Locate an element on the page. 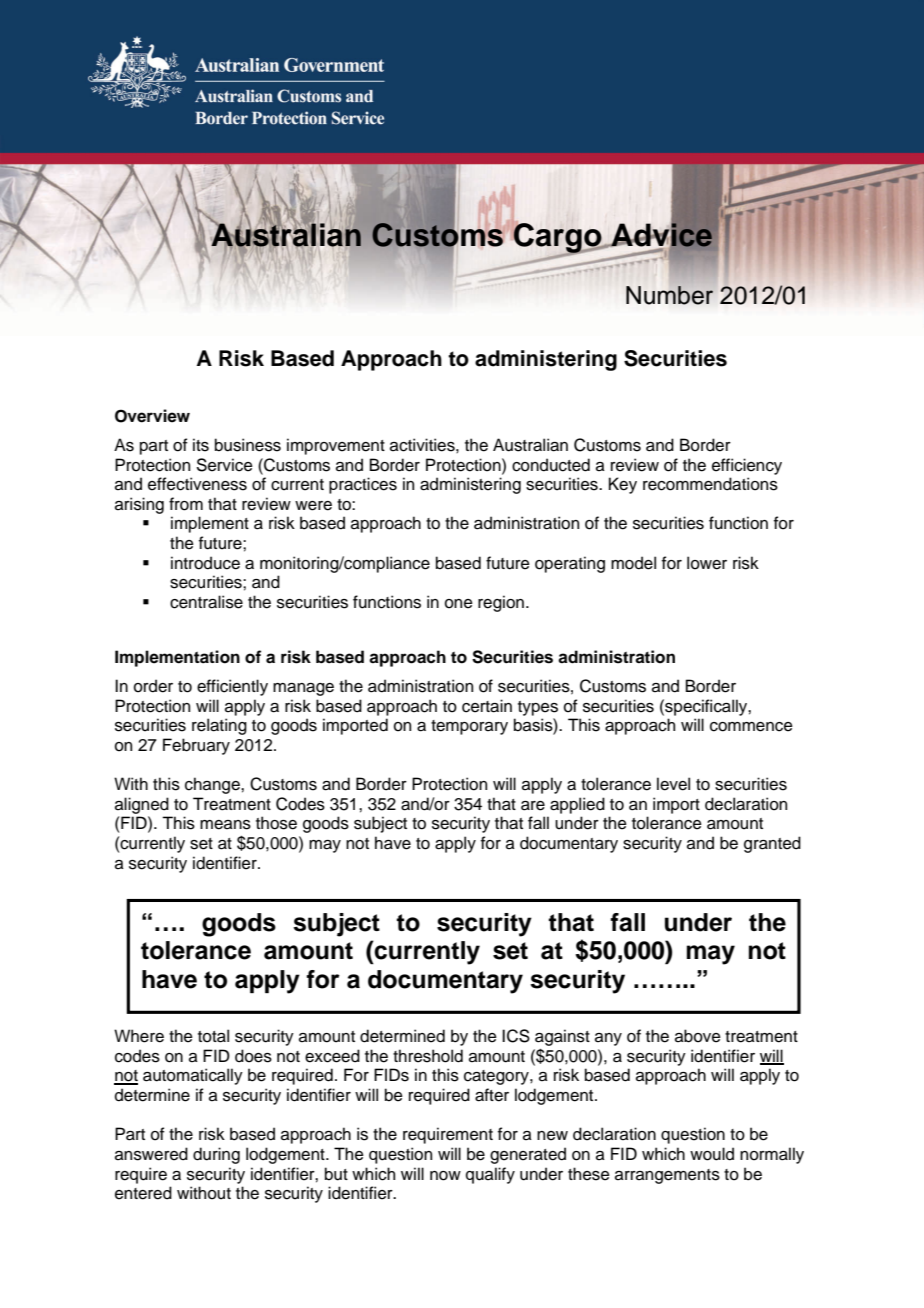 Image resolution: width=924 pixels, height=1308 pixels. are is located at coordinates (533, 806).
